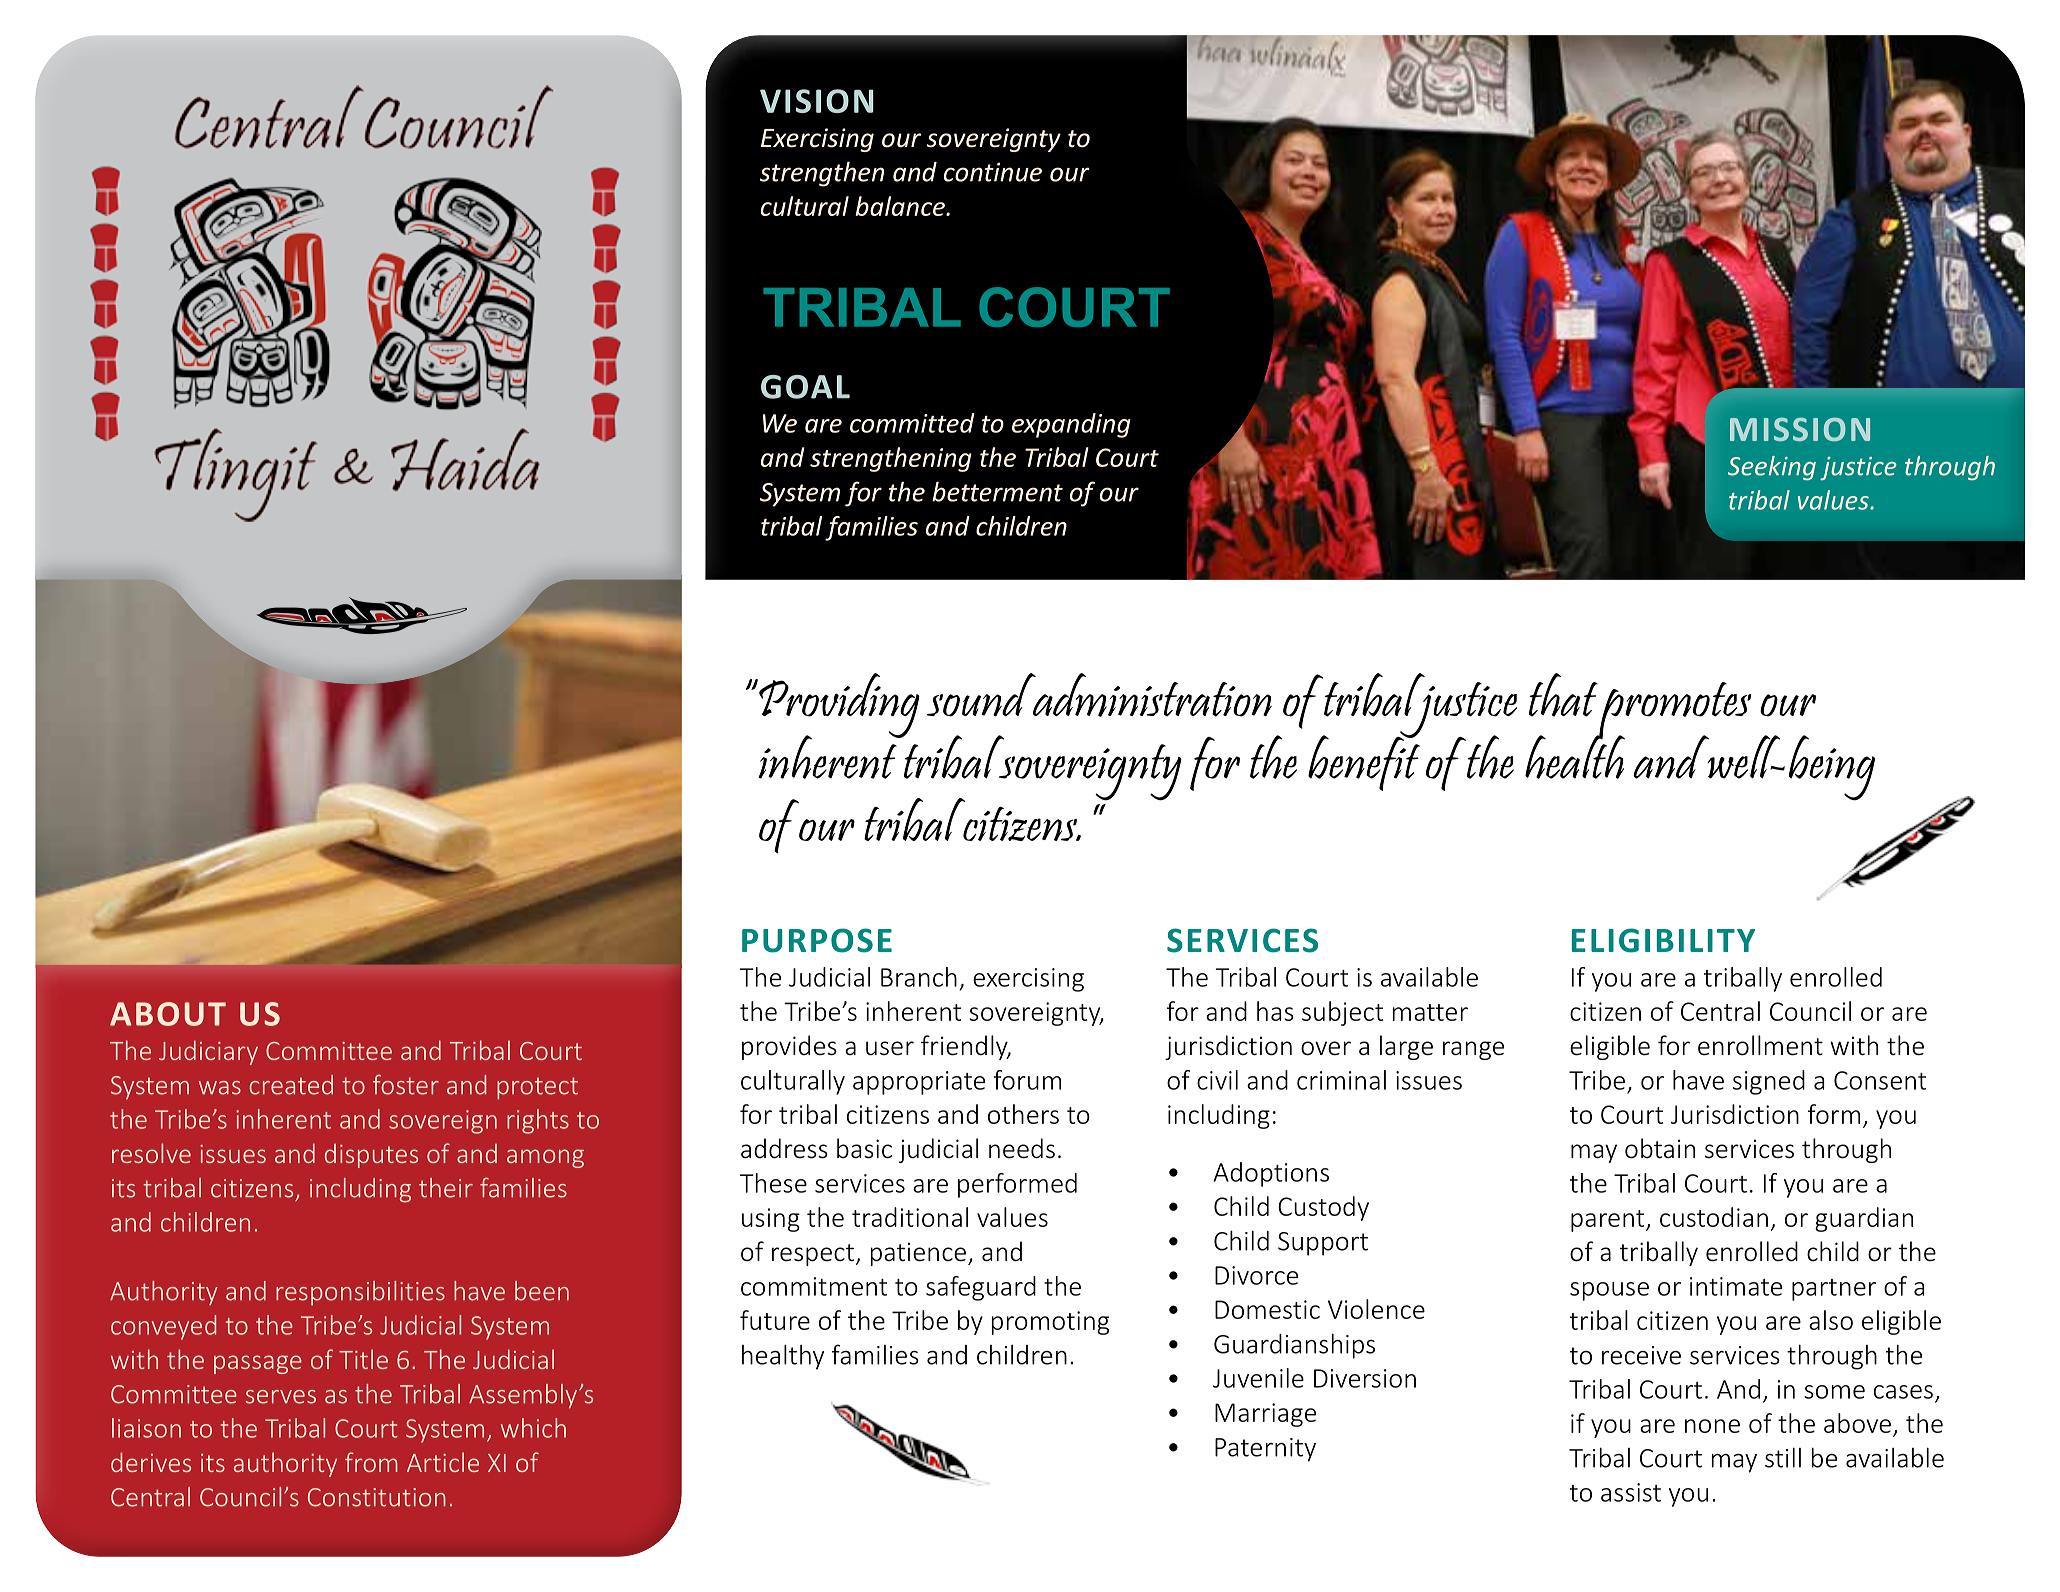 The image size is (2060, 1592). What do you see at coordinates (1265, 1450) in the screenshot?
I see `Paternity` at bounding box center [1265, 1450].
